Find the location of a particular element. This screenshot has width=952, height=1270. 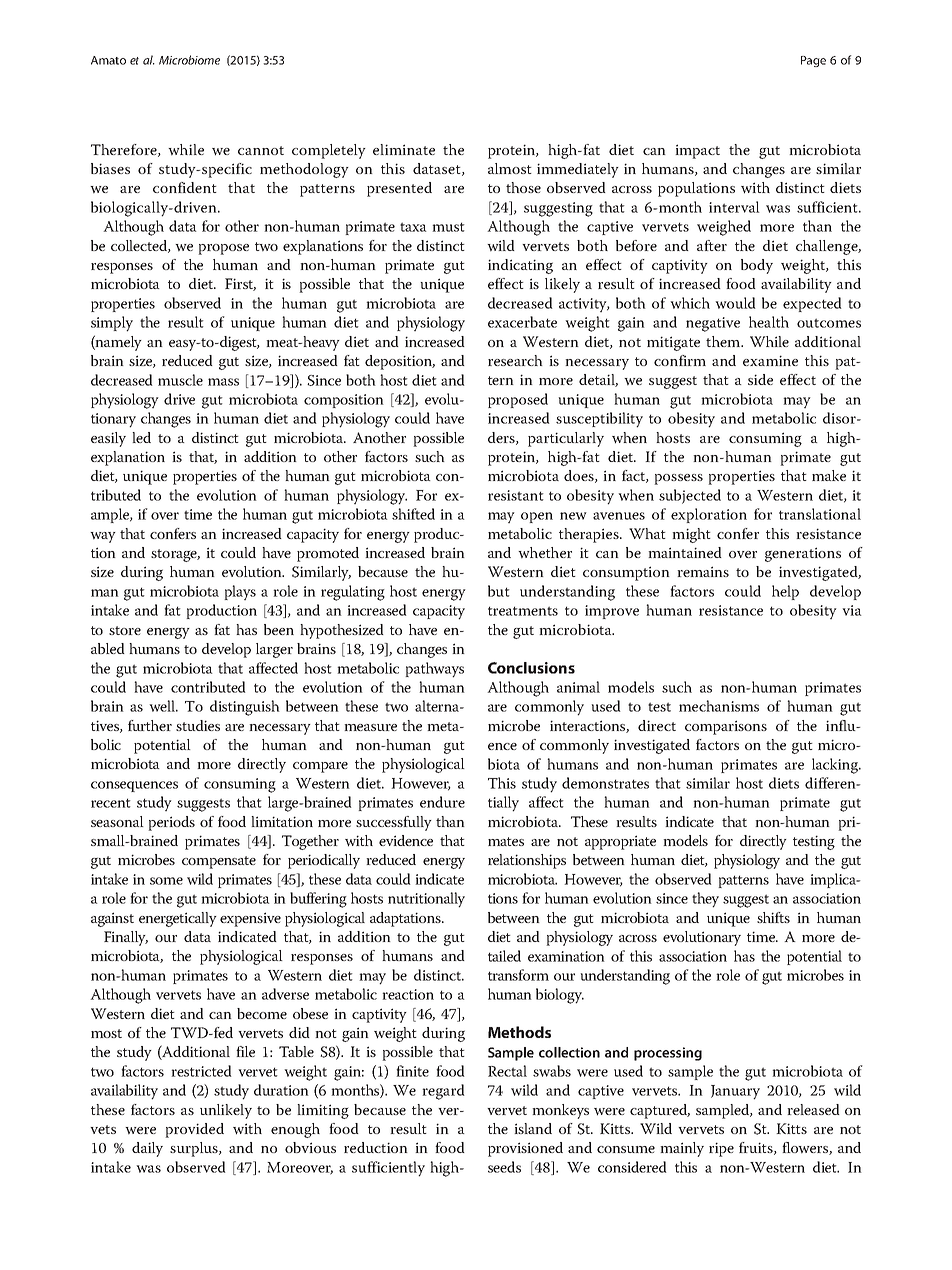

treatments is located at coordinates (523, 611).
